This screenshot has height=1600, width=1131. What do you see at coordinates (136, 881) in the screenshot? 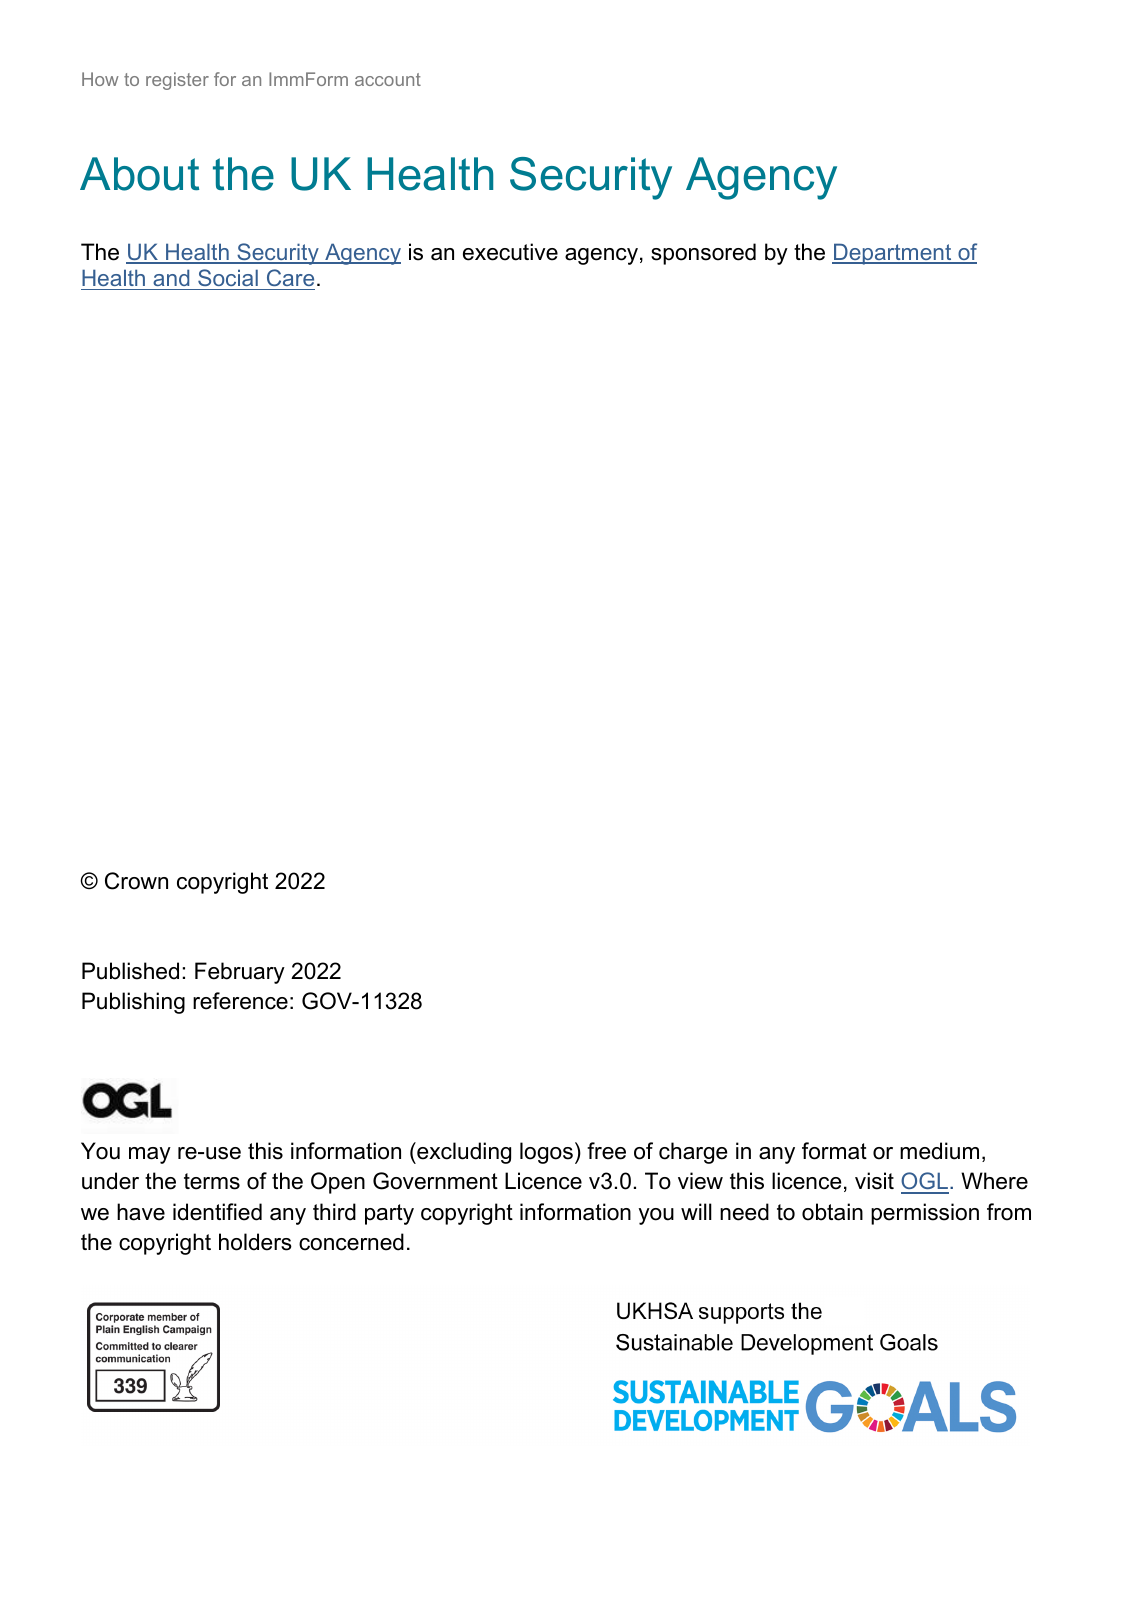
I see `Crown` at bounding box center [136, 881].
